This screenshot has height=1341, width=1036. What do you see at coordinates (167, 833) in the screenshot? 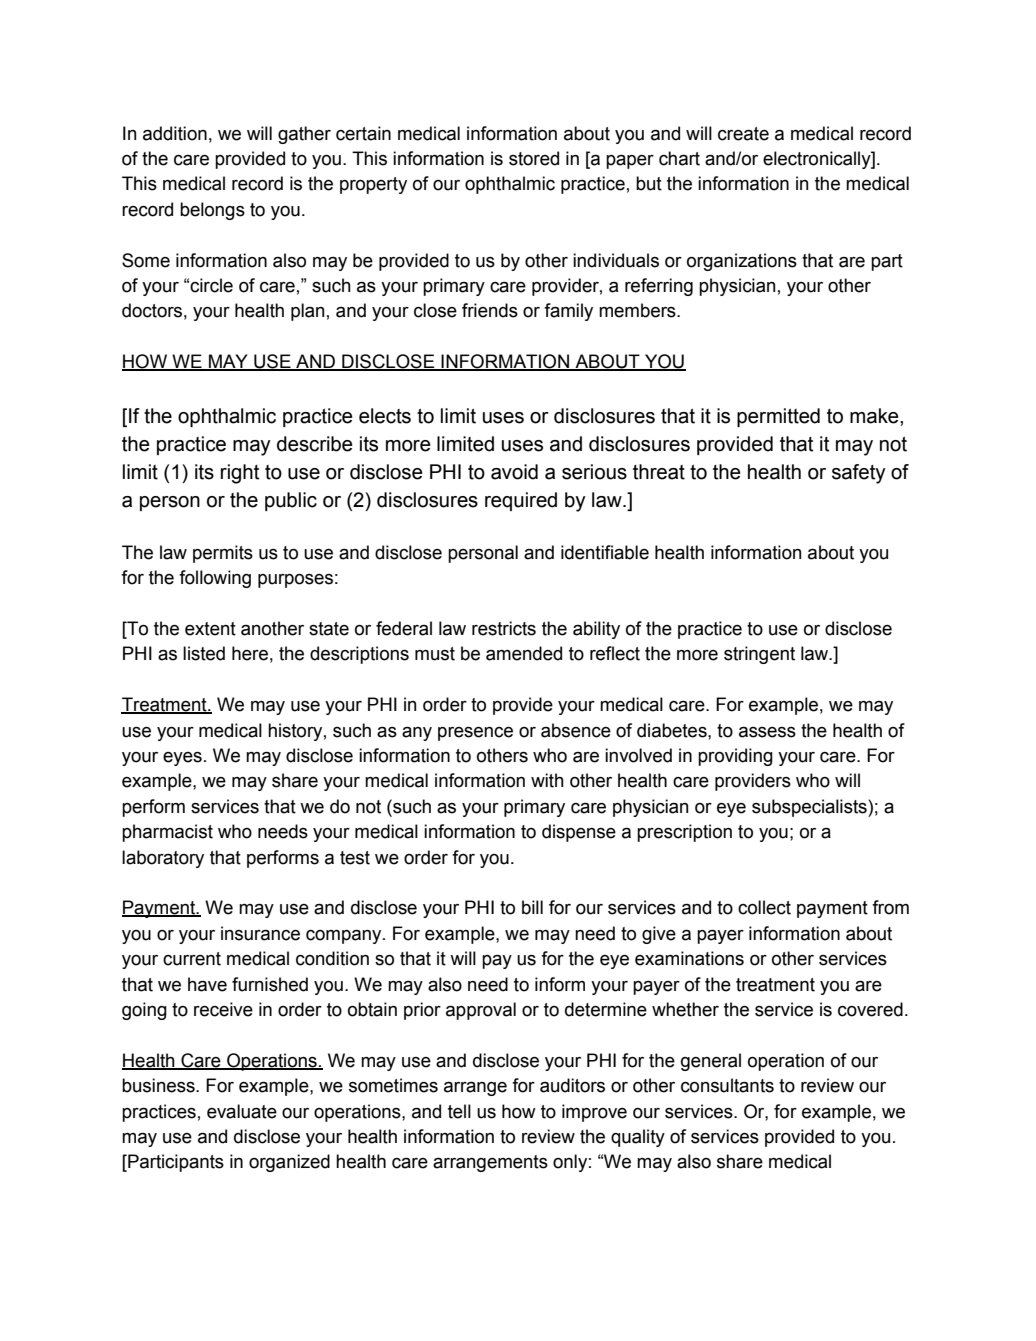
I see `pharmacist` at bounding box center [167, 833].
